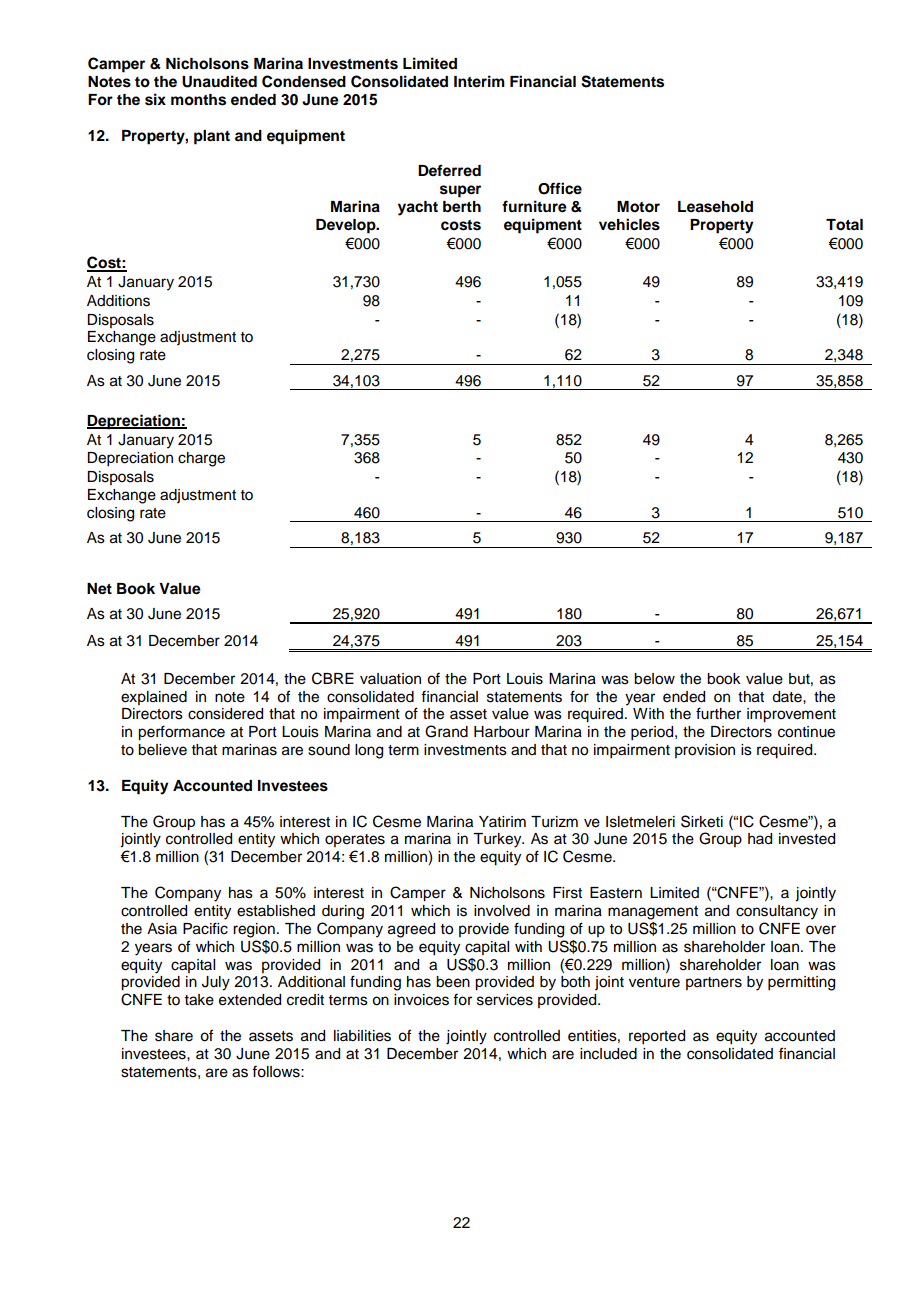 Image resolution: width=924 pixels, height=1308 pixels. I want to click on Interim, so click(479, 81).
